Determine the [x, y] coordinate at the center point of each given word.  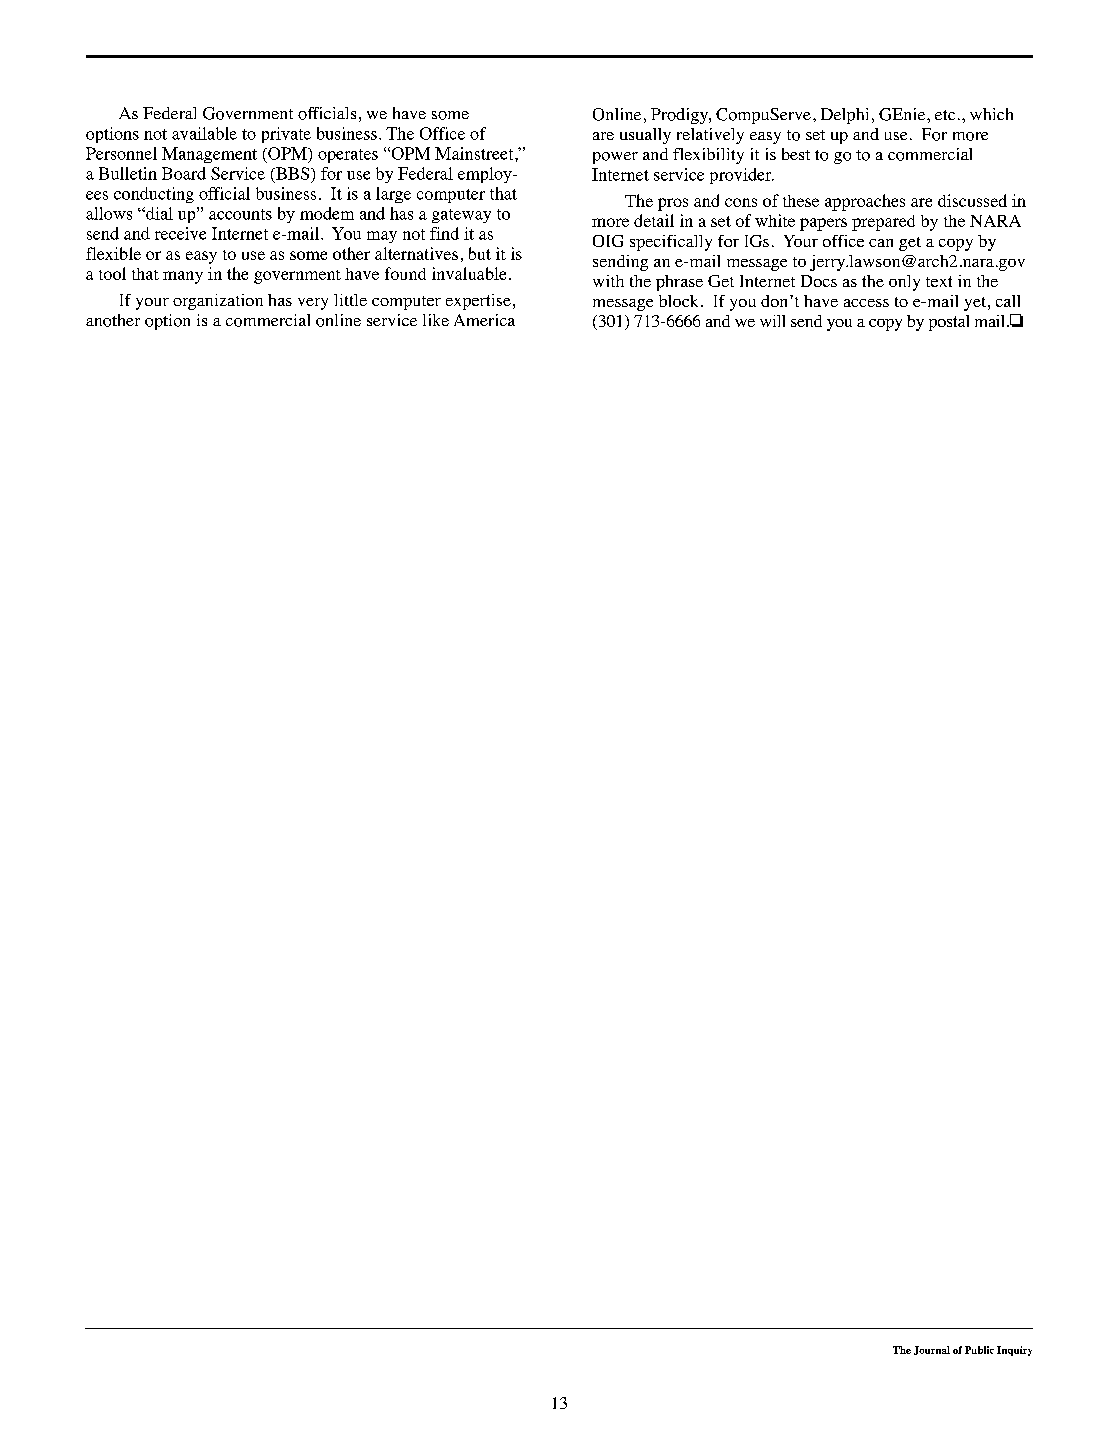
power [615, 158]
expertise [478, 302]
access [866, 303]
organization [218, 302]
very [313, 304]
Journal [932, 1350]
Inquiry [1014, 1351]
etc [945, 115]
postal [949, 323]
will [772, 321]
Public [979, 1350]
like [436, 320]
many [183, 277]
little [350, 300]
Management [209, 155]
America [484, 320]
